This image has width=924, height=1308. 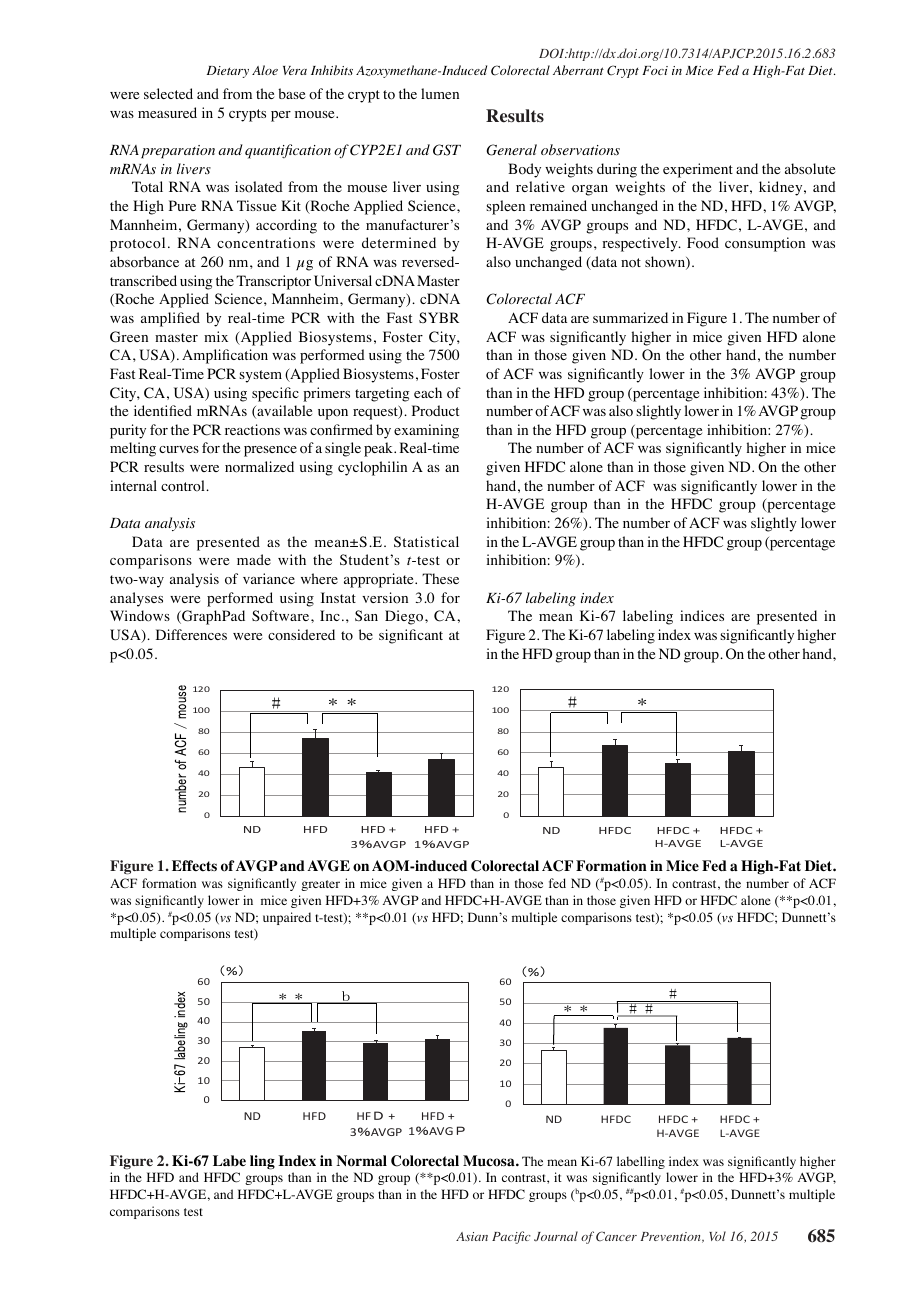 What do you see at coordinates (717, 1236) in the image?
I see `Vol` at bounding box center [717, 1236].
